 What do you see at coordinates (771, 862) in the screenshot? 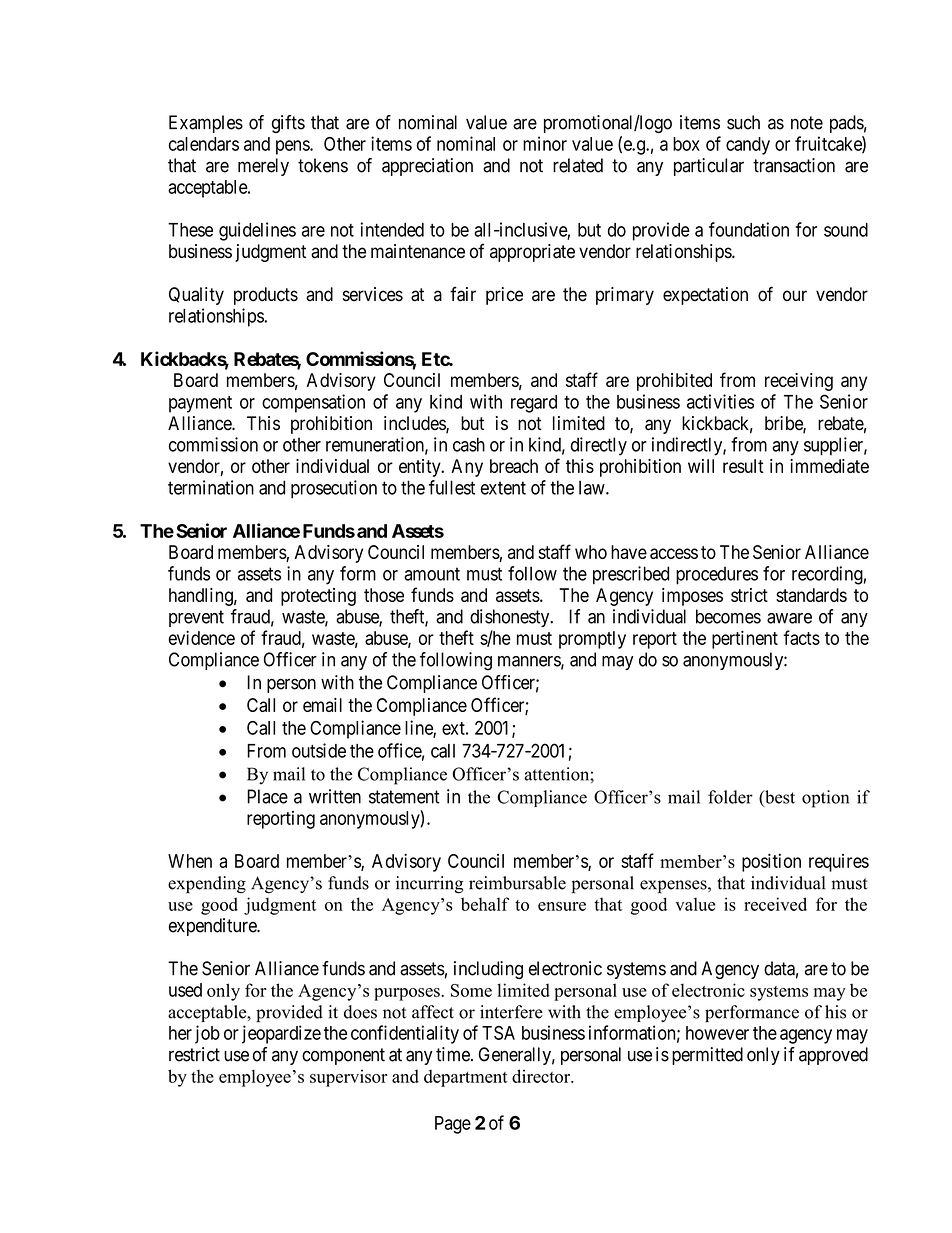
I see `position` at bounding box center [771, 862].
